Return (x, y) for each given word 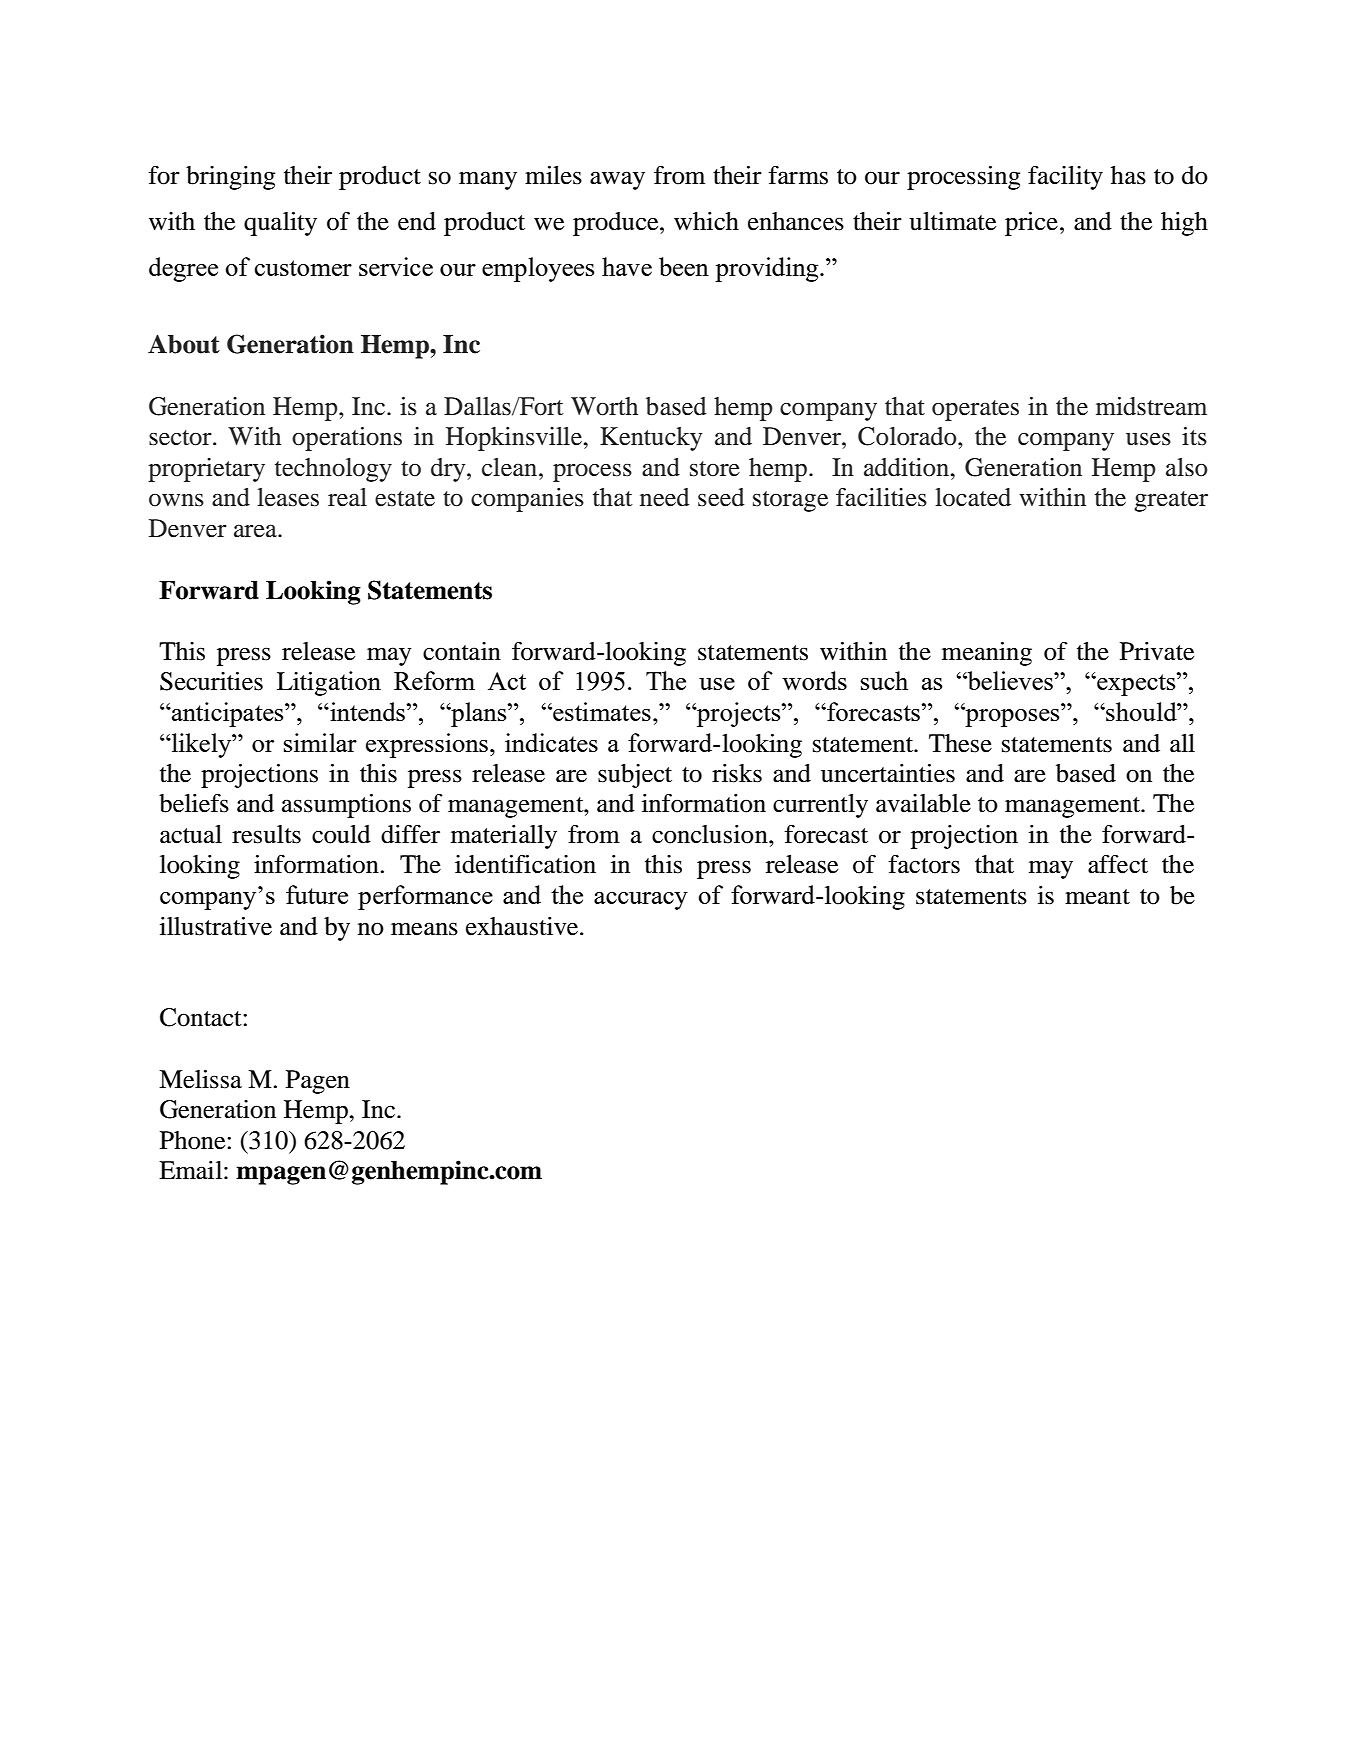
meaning (987, 654)
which (706, 221)
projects (739, 714)
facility (1065, 178)
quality (280, 224)
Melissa (200, 1079)
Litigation (329, 683)
